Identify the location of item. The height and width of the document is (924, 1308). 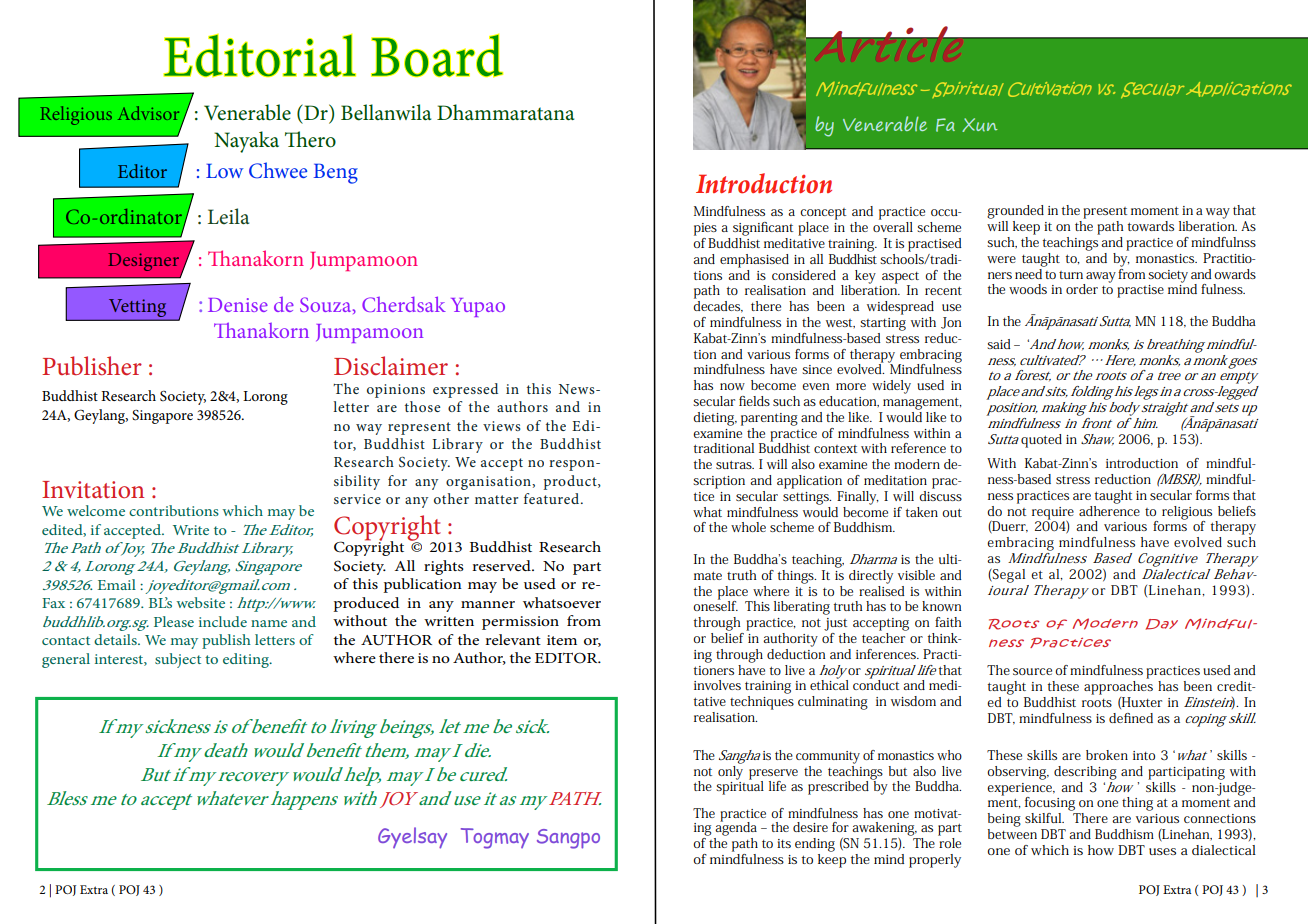
(562, 640).
